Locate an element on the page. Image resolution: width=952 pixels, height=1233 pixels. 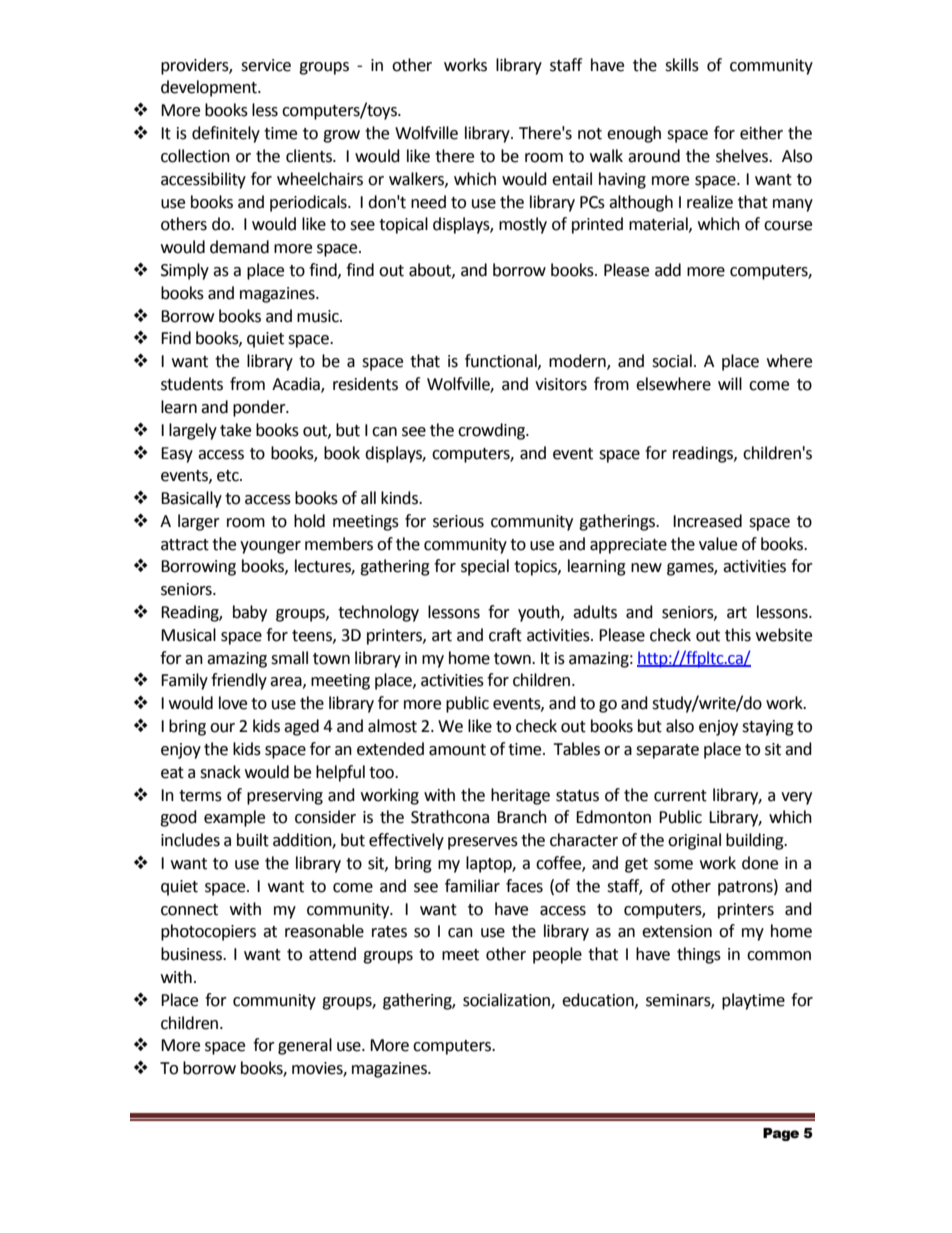
not is located at coordinates (590, 134).
